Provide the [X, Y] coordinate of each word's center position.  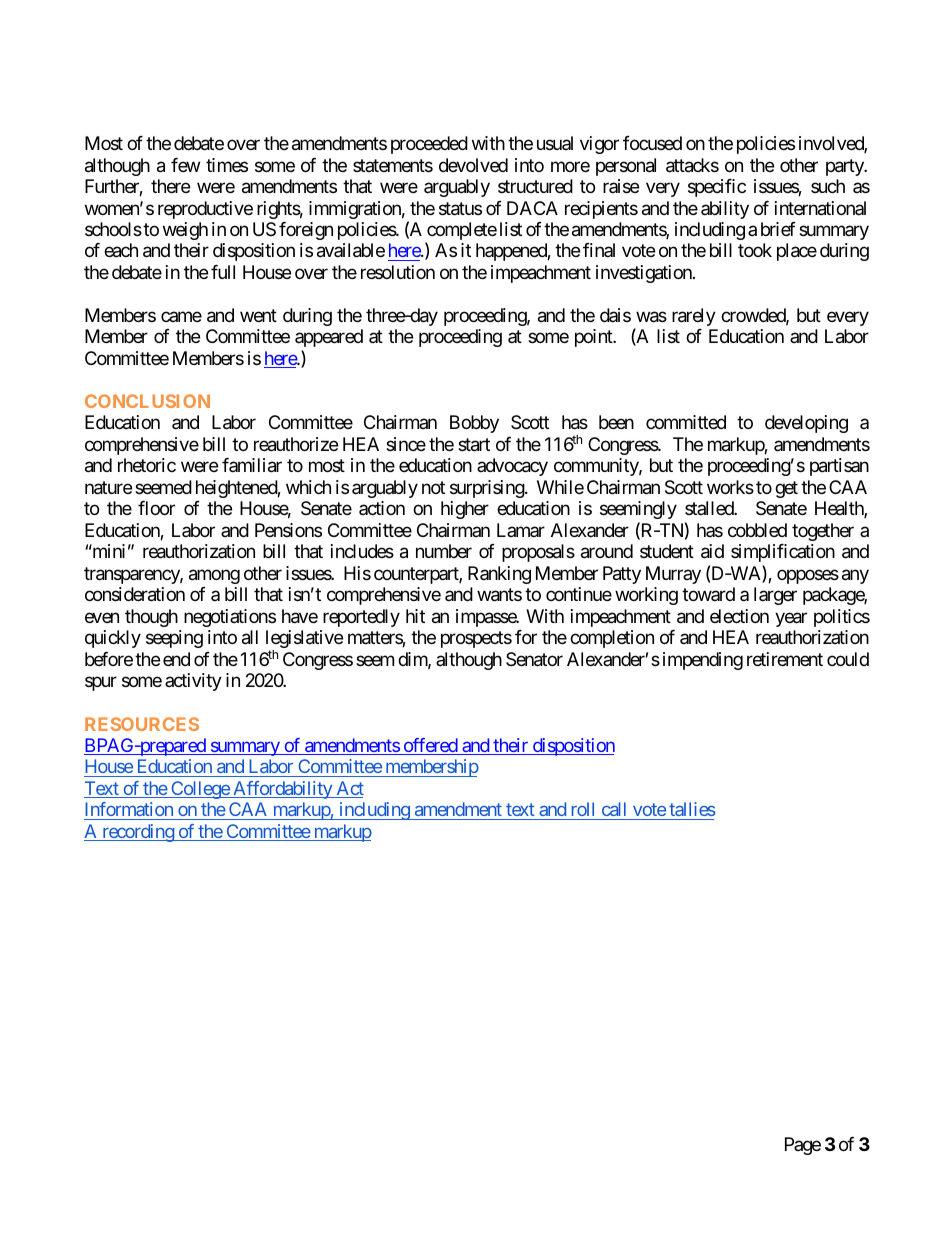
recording [138, 833]
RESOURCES [142, 724]
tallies [692, 809]
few [185, 165]
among [214, 576]
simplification [783, 553]
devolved [473, 165]
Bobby [474, 424]
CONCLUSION [147, 401]
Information [129, 809]
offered [430, 746]
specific [717, 188]
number [444, 551]
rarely [694, 317]
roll [583, 809]
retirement [785, 659]
